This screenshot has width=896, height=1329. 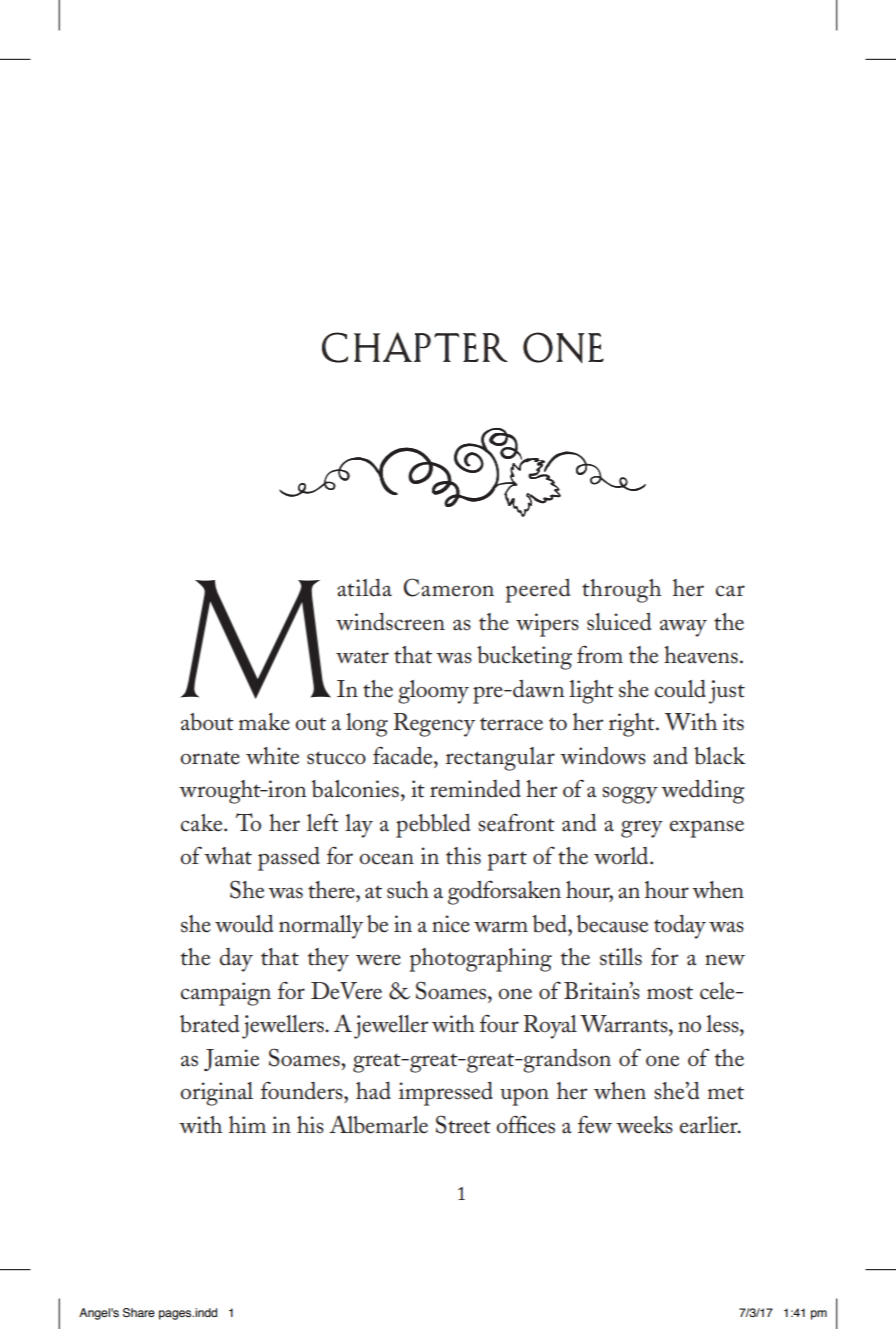 I want to click on grey, so click(x=642, y=829).
